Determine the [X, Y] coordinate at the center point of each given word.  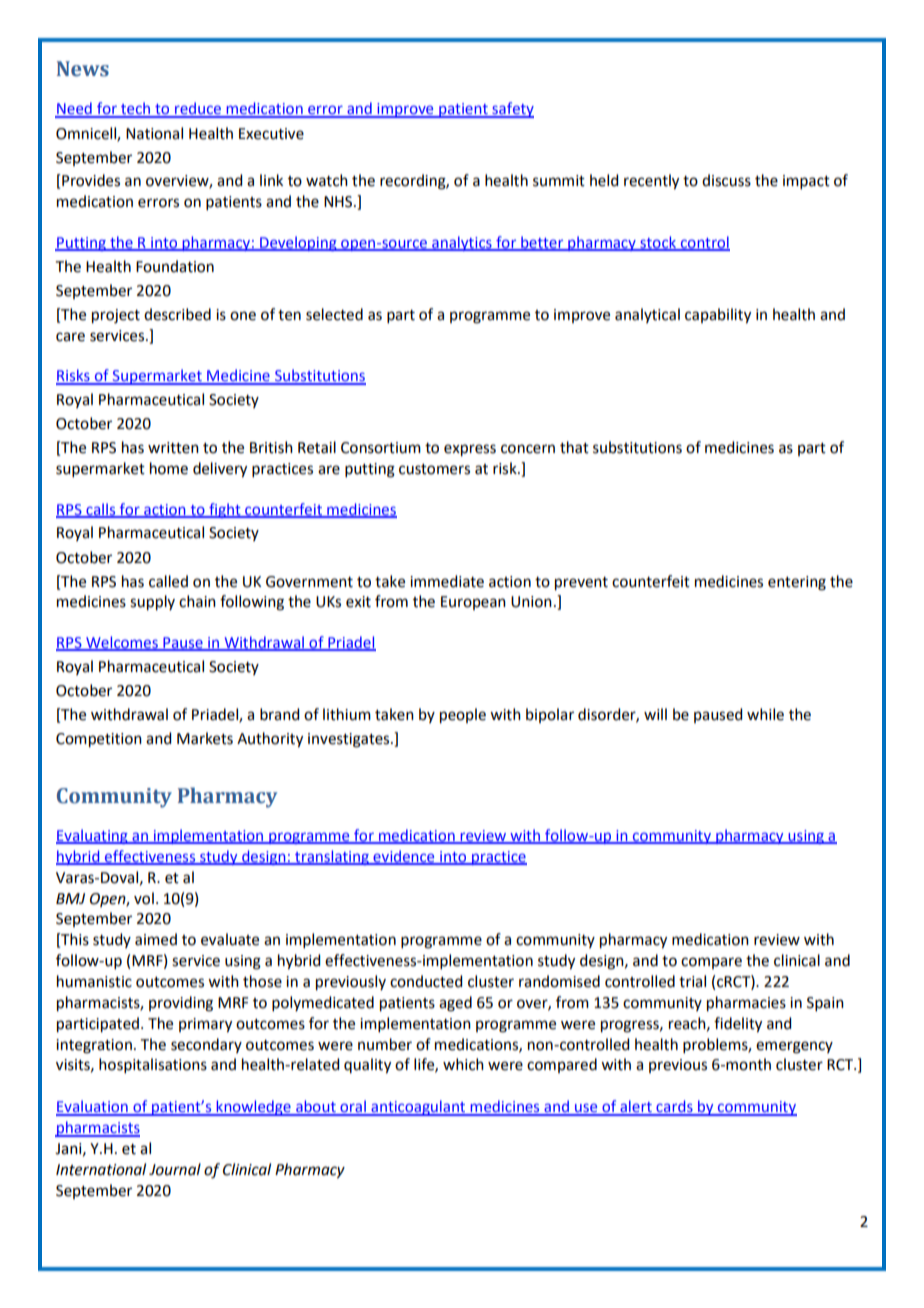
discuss [726, 180]
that [574, 447]
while [765, 714]
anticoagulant [418, 1108]
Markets [205, 738]
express [470, 450]
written [173, 448]
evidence [404, 857]
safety [512, 110]
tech [135, 109]
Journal [175, 1169]
